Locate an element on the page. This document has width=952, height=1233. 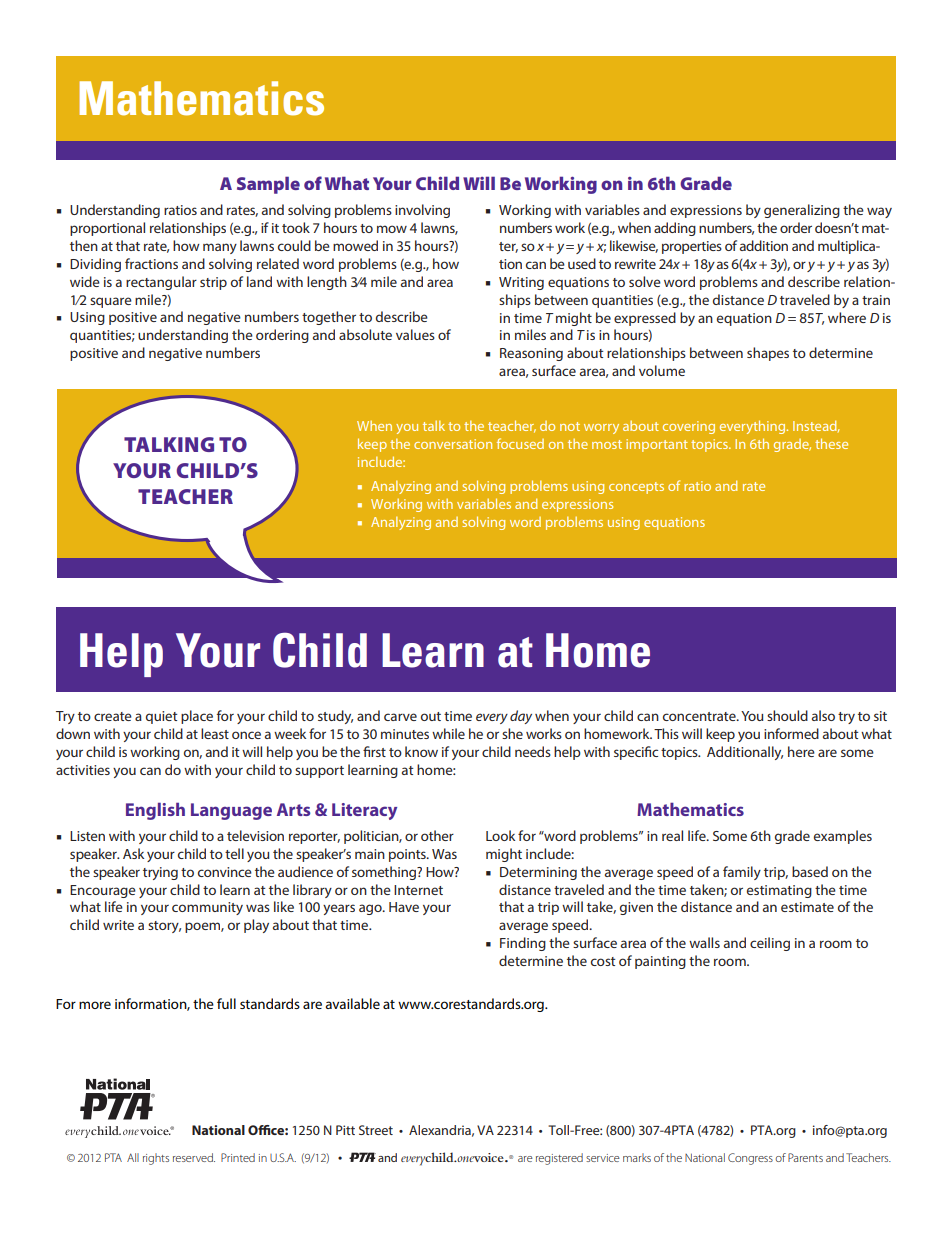
day is located at coordinates (521, 717).
